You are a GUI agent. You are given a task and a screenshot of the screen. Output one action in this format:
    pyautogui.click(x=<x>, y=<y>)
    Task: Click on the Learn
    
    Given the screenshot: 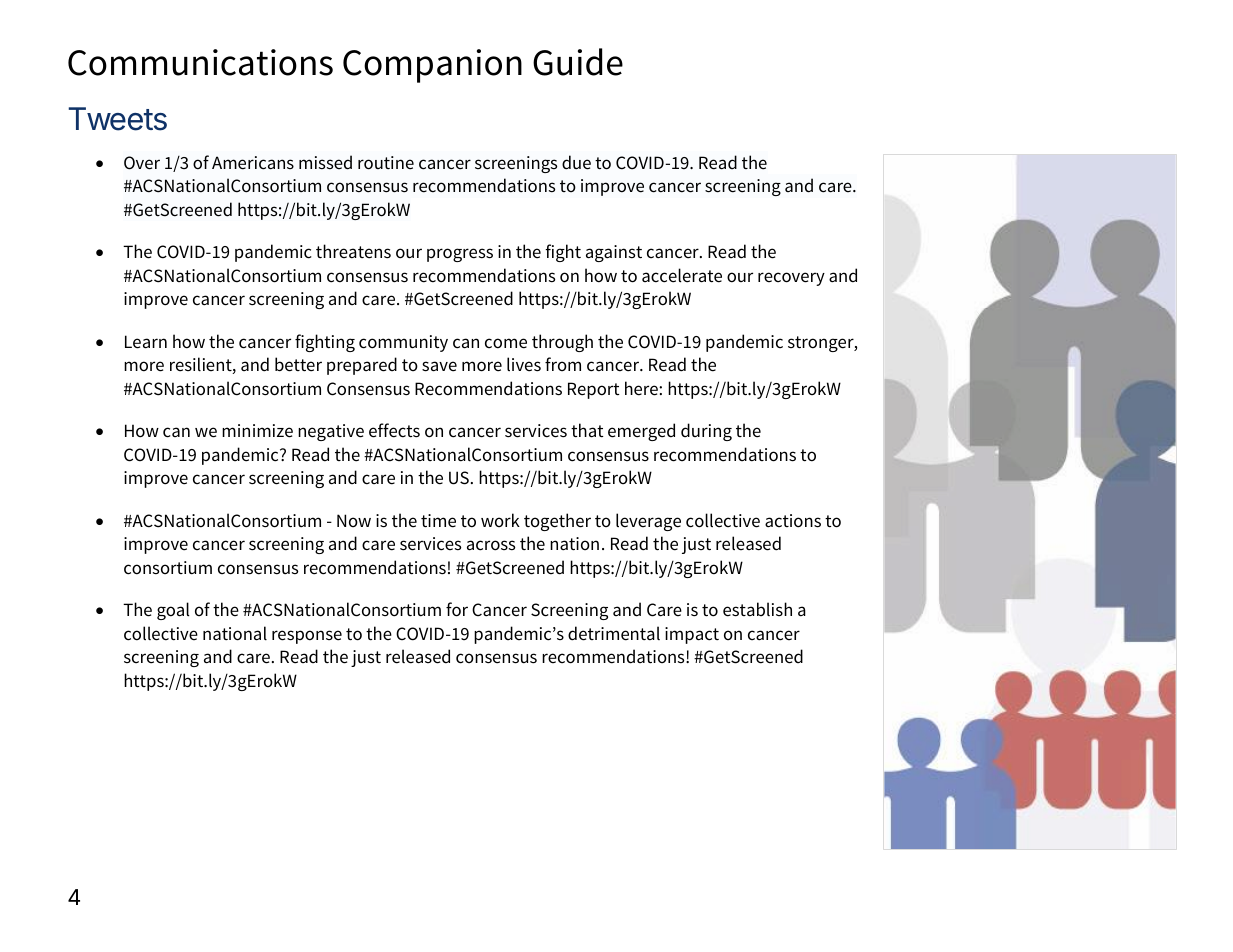 What is the action you would take?
    pyautogui.click(x=146, y=342)
